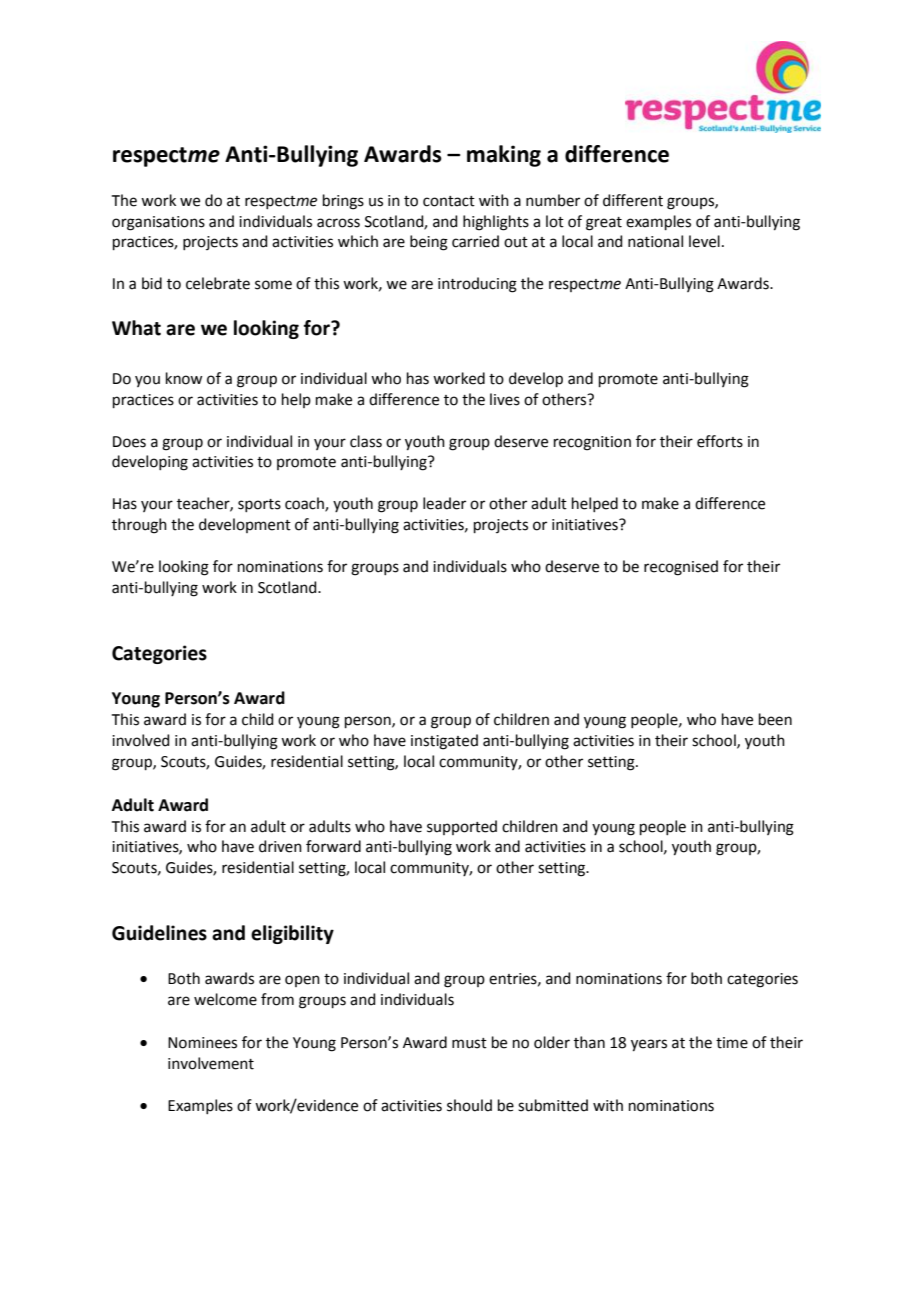 This screenshot has width=924, height=1308. I want to click on different, so click(633, 200).
